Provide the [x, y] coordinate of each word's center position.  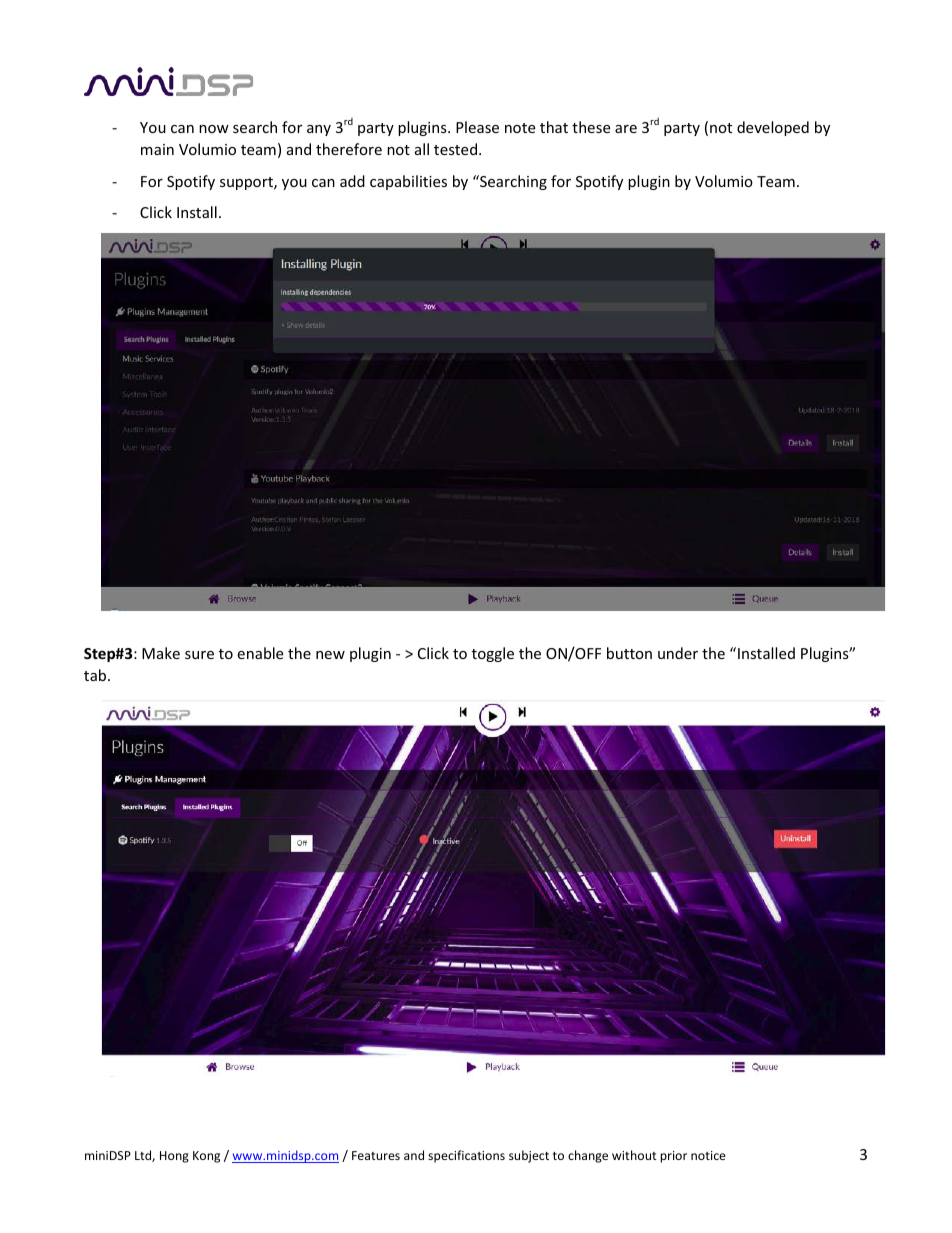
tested [455, 149]
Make [161, 653]
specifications [466, 1156]
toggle [493, 654]
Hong [174, 1157]
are [626, 129]
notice [708, 1155]
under [678, 653]
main [157, 149]
